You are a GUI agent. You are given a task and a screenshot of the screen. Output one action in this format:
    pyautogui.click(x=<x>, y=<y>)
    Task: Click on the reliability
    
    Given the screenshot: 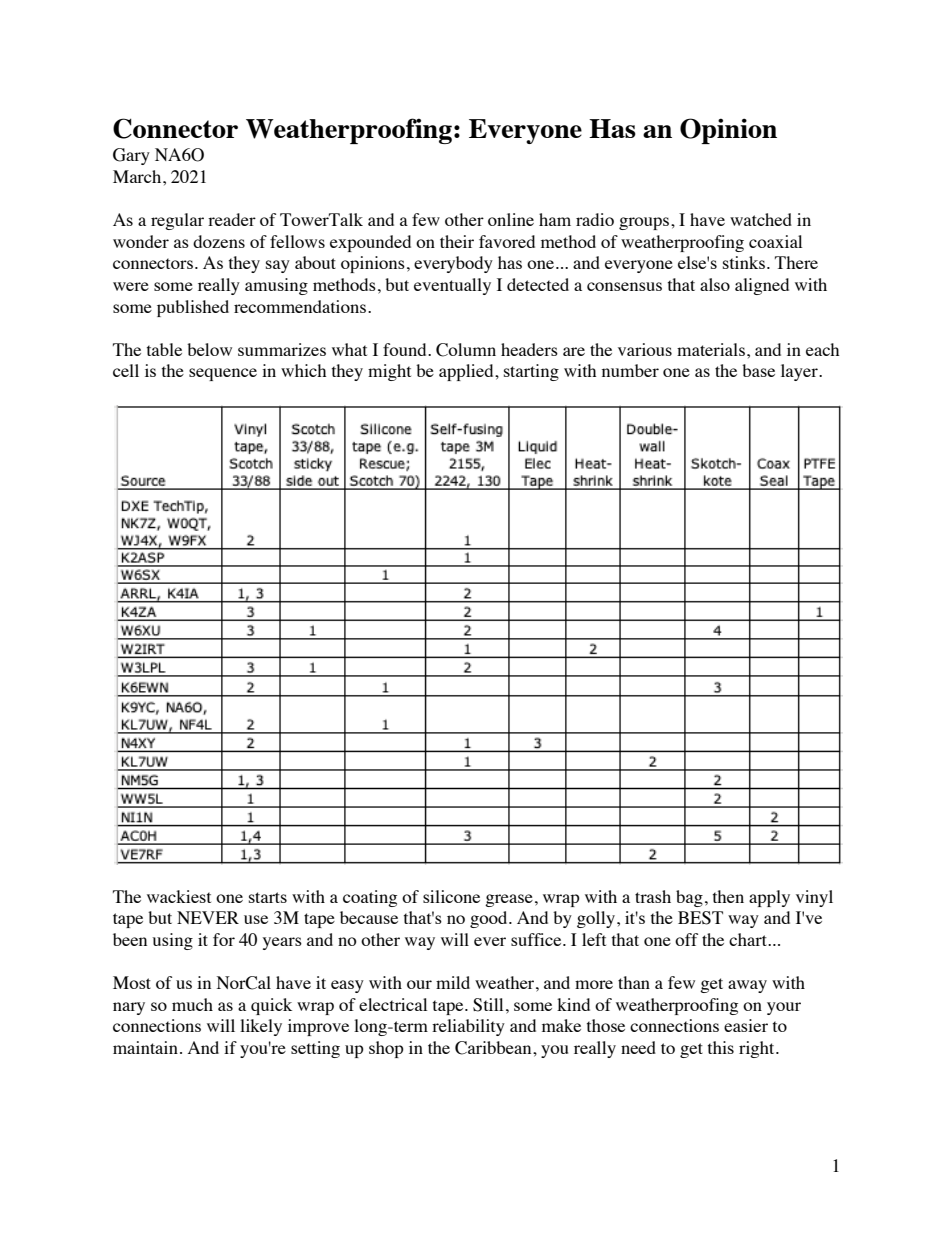 What is the action you would take?
    pyautogui.click(x=468, y=1027)
